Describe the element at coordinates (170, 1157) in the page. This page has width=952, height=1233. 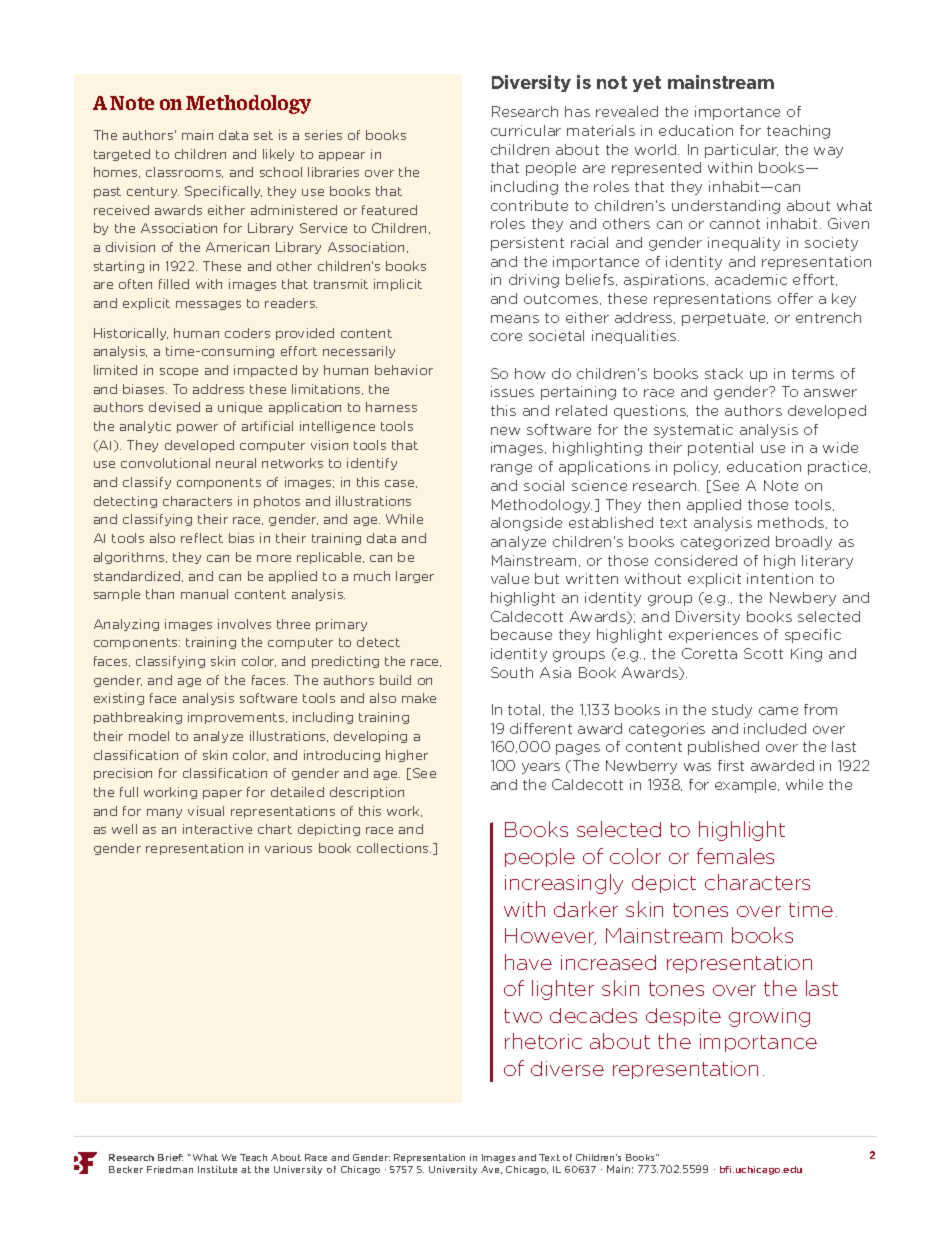
I see `Brief` at that location.
